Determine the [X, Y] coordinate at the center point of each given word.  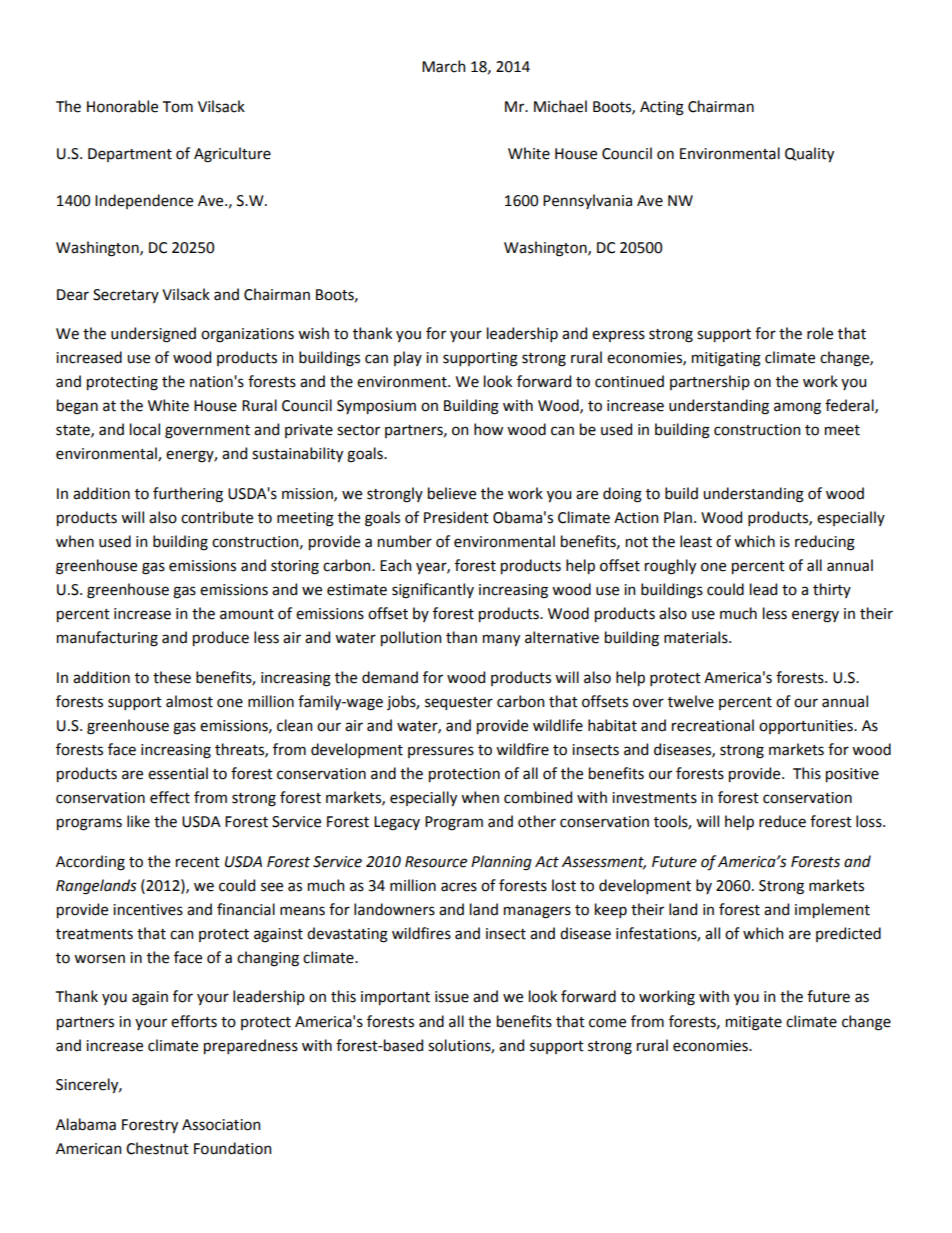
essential [178, 773]
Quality [809, 154]
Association [221, 1125]
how [488, 429]
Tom [178, 107]
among [797, 408]
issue [452, 997]
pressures [441, 752]
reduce [782, 821]
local [145, 429]
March [443, 66]
